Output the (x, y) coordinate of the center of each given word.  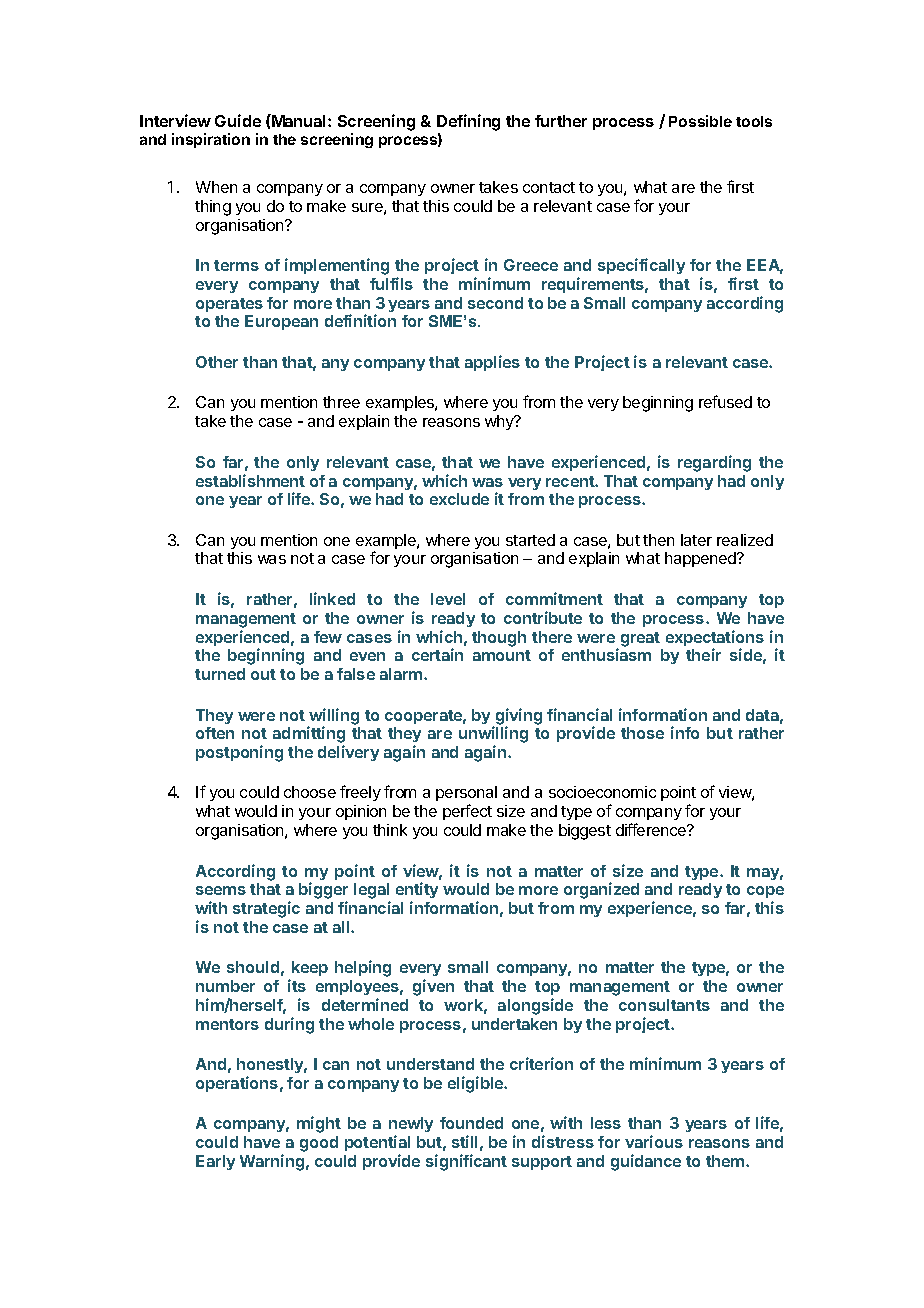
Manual (299, 120)
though (499, 639)
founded (471, 1123)
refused (725, 401)
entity (417, 892)
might (319, 1124)
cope (765, 894)
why (500, 422)
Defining (468, 122)
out (263, 674)
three (341, 402)
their (703, 654)
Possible (700, 121)
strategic (266, 909)
